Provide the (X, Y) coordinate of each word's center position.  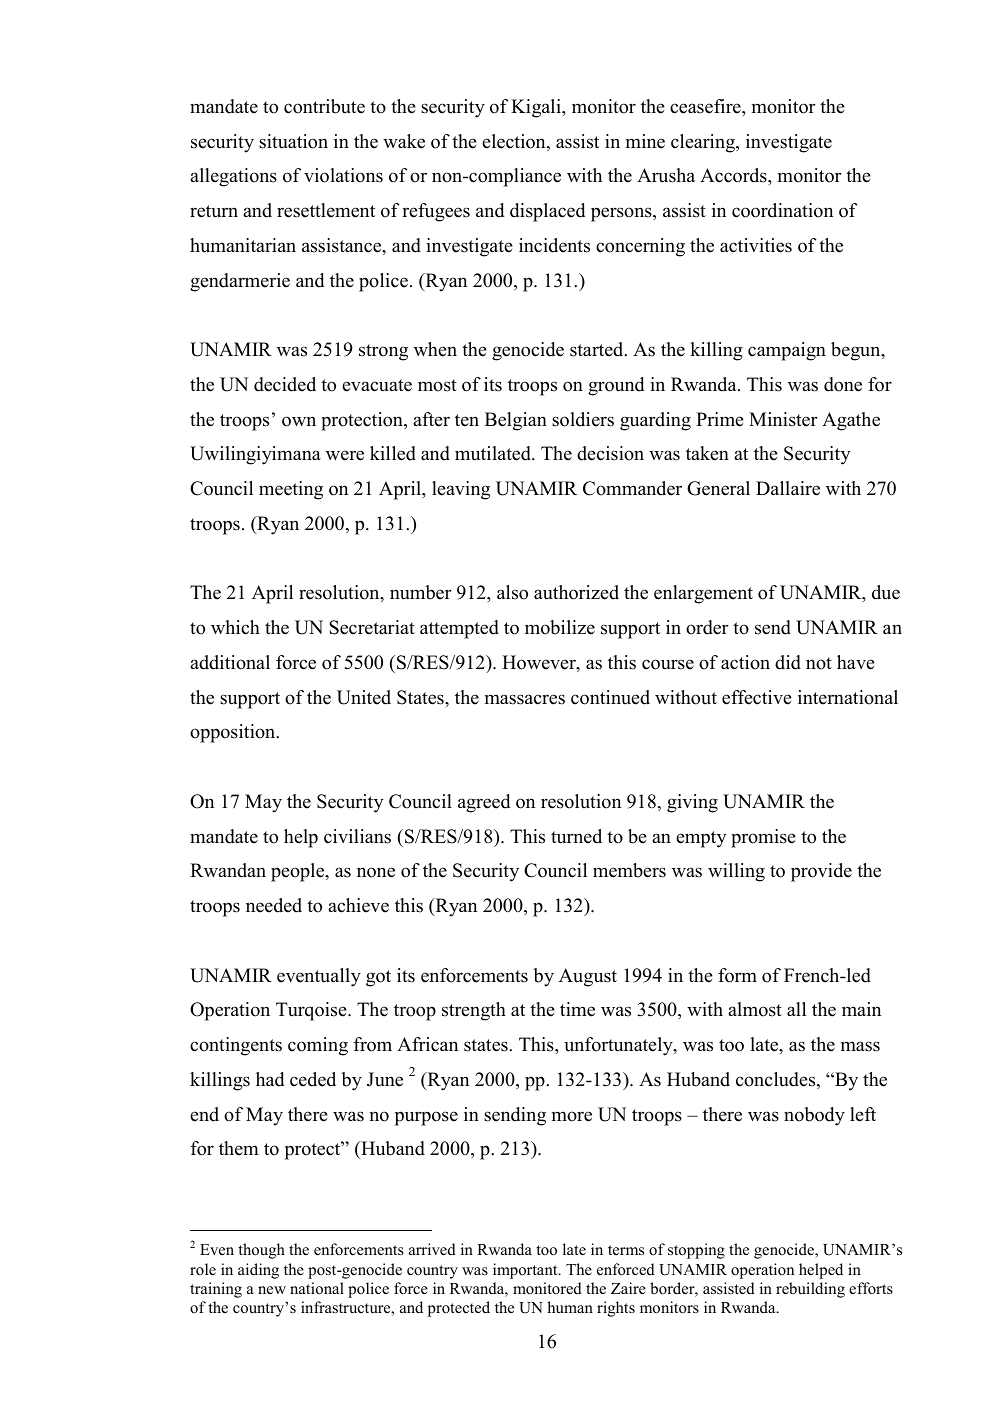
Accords (734, 175)
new (272, 1290)
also (512, 592)
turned (576, 836)
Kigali (537, 108)
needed (274, 905)
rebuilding (810, 1290)
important (526, 1271)
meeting (291, 490)
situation (293, 141)
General (718, 488)
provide (821, 872)
